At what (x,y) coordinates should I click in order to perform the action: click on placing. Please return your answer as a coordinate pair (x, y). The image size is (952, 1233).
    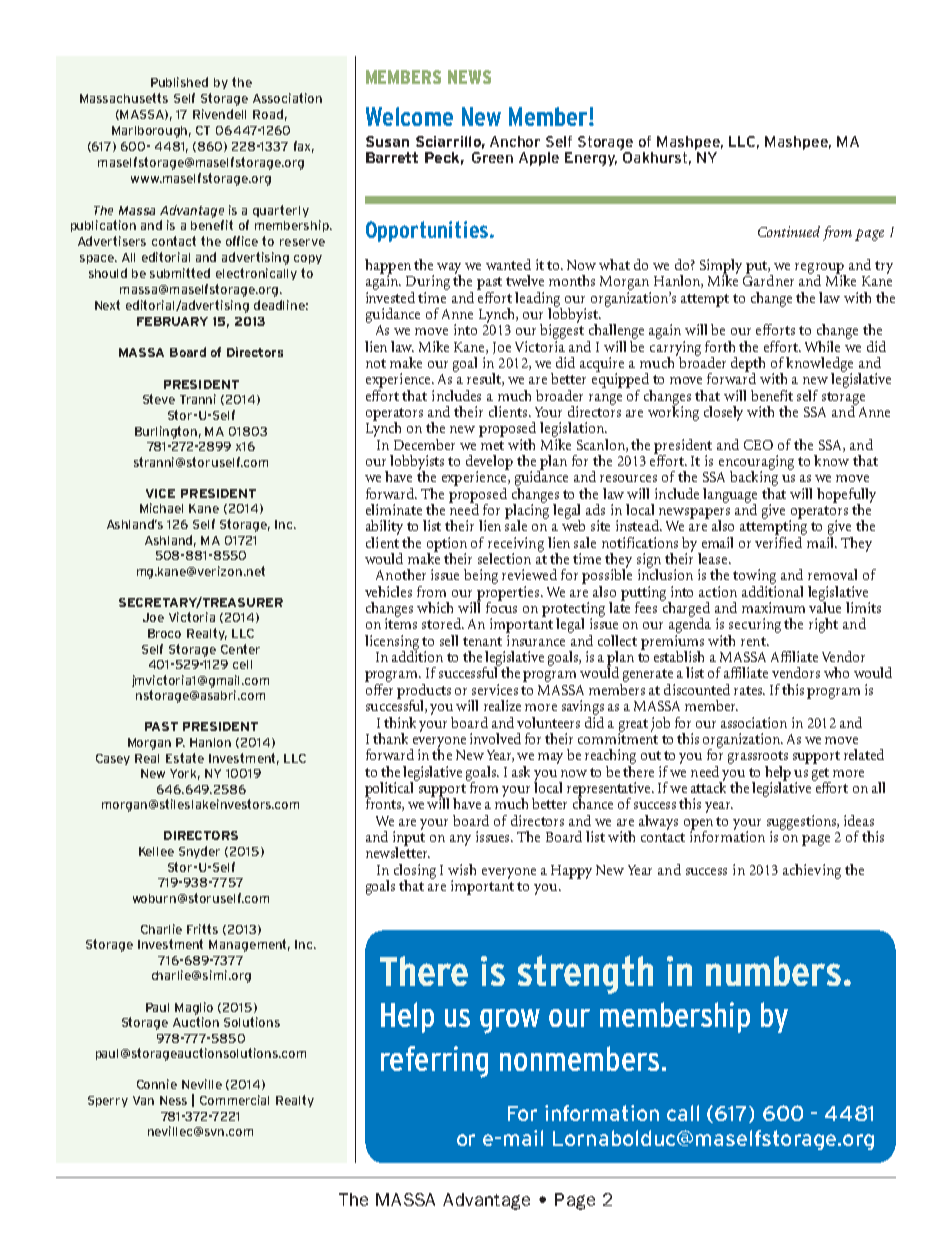
    Looking at the image, I should click on (527, 511).
